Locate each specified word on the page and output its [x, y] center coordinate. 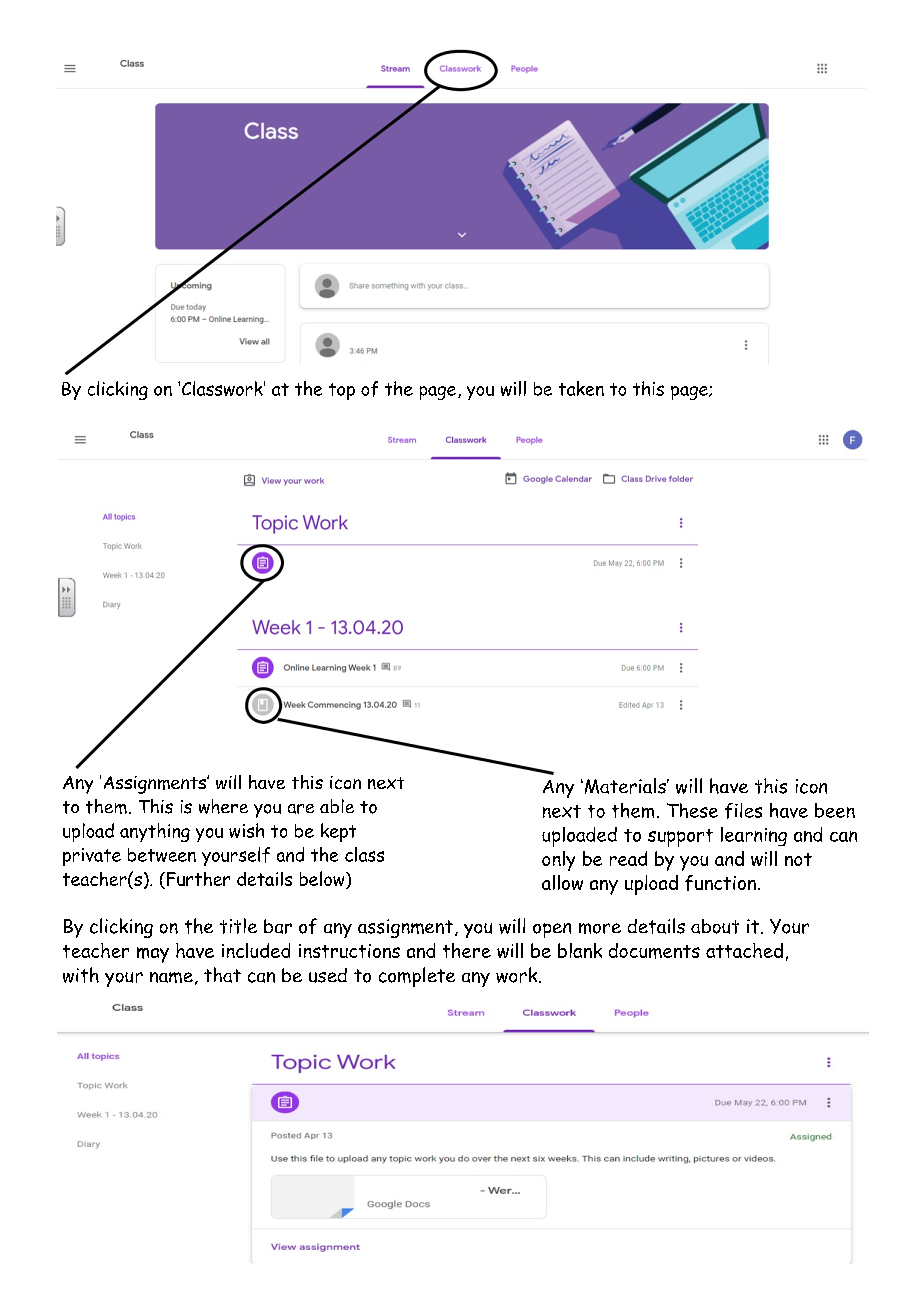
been [835, 810]
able [337, 806]
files [743, 811]
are [301, 809]
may [153, 955]
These [692, 810]
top [342, 391]
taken [581, 388]
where [223, 806]
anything [155, 832]
